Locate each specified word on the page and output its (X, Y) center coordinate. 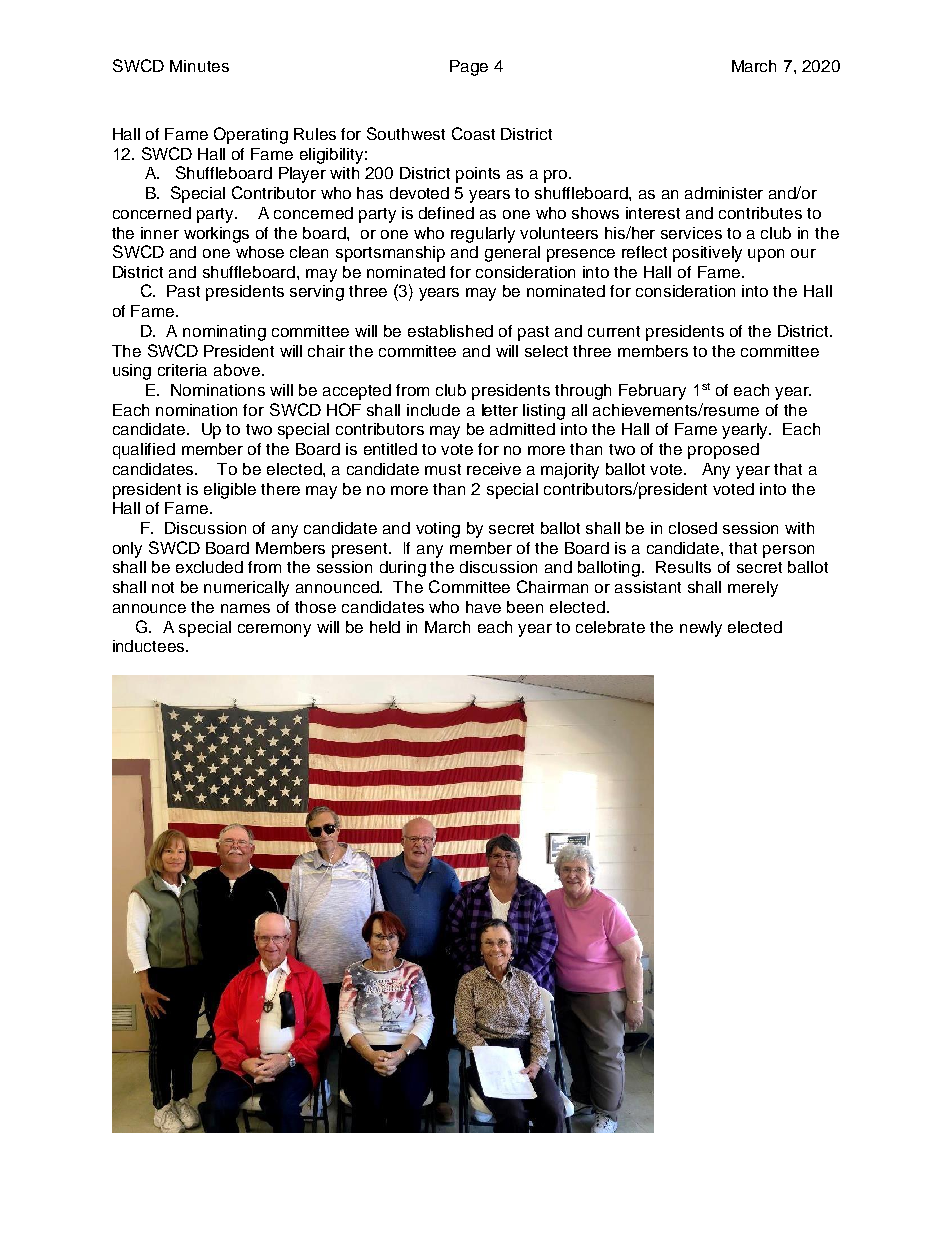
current (614, 331)
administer (724, 193)
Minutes (199, 66)
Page (469, 68)
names (245, 608)
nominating (224, 333)
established (450, 331)
